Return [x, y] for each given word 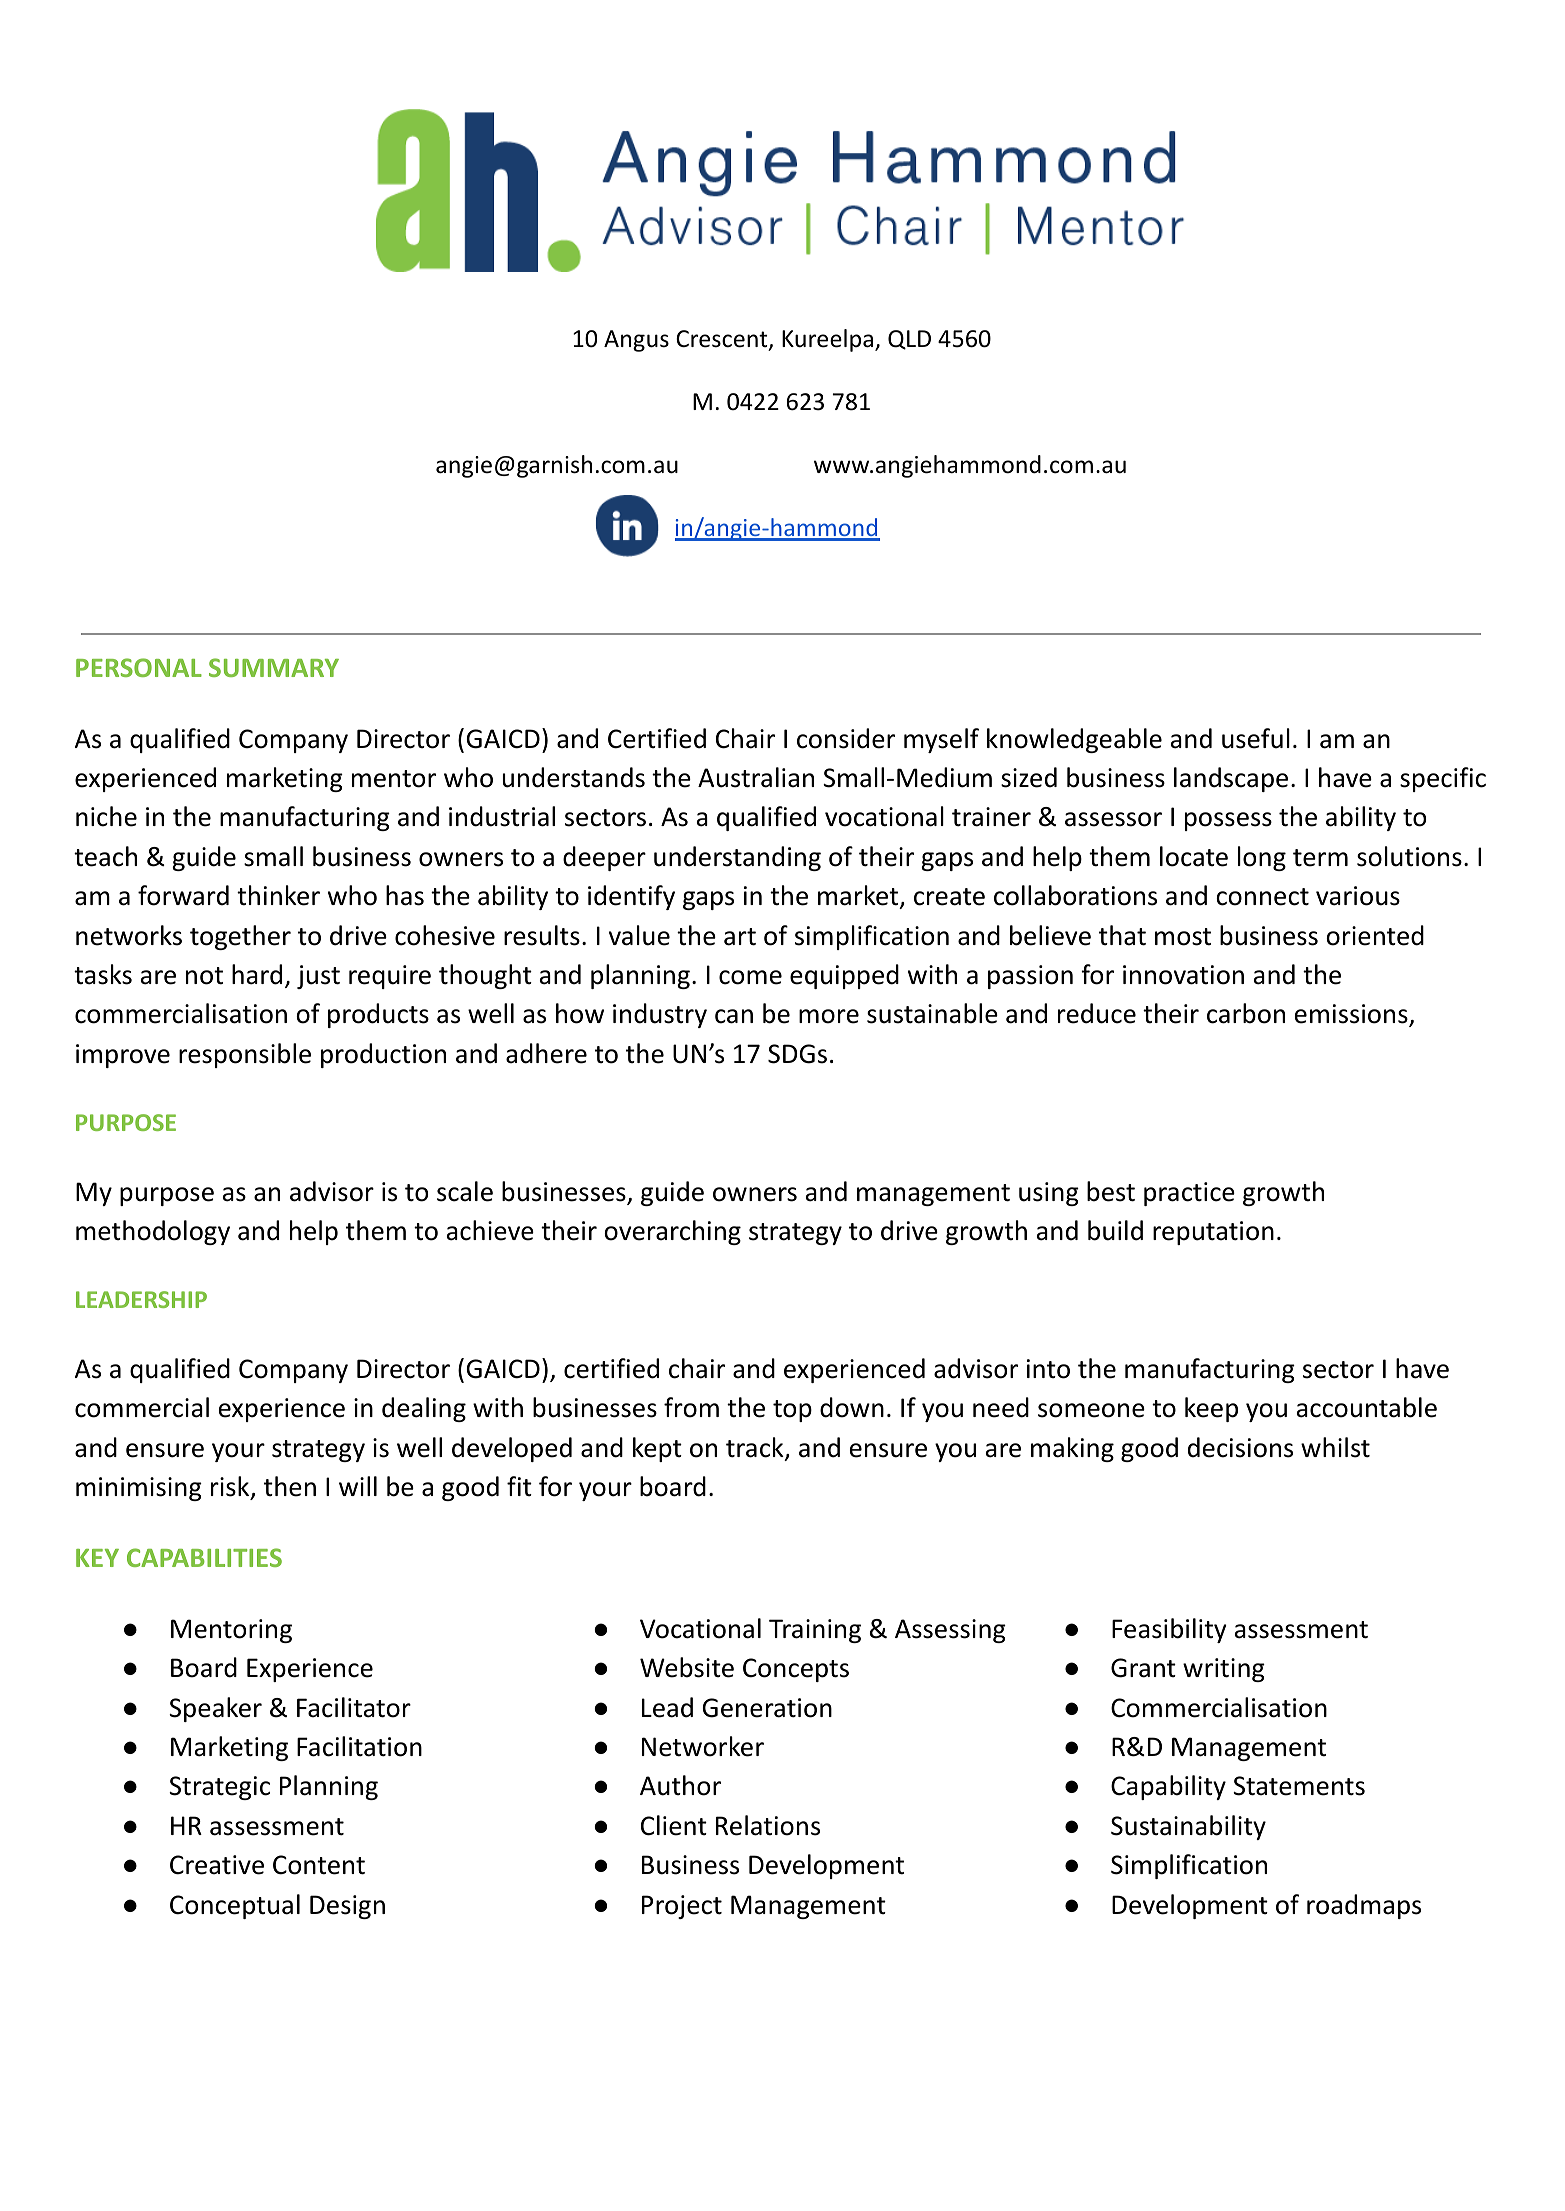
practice [1189, 1194]
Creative [217, 1865]
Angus [636, 341]
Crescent [723, 340]
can [734, 1016]
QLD [909, 340]
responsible [245, 1055]
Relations [768, 1825]
